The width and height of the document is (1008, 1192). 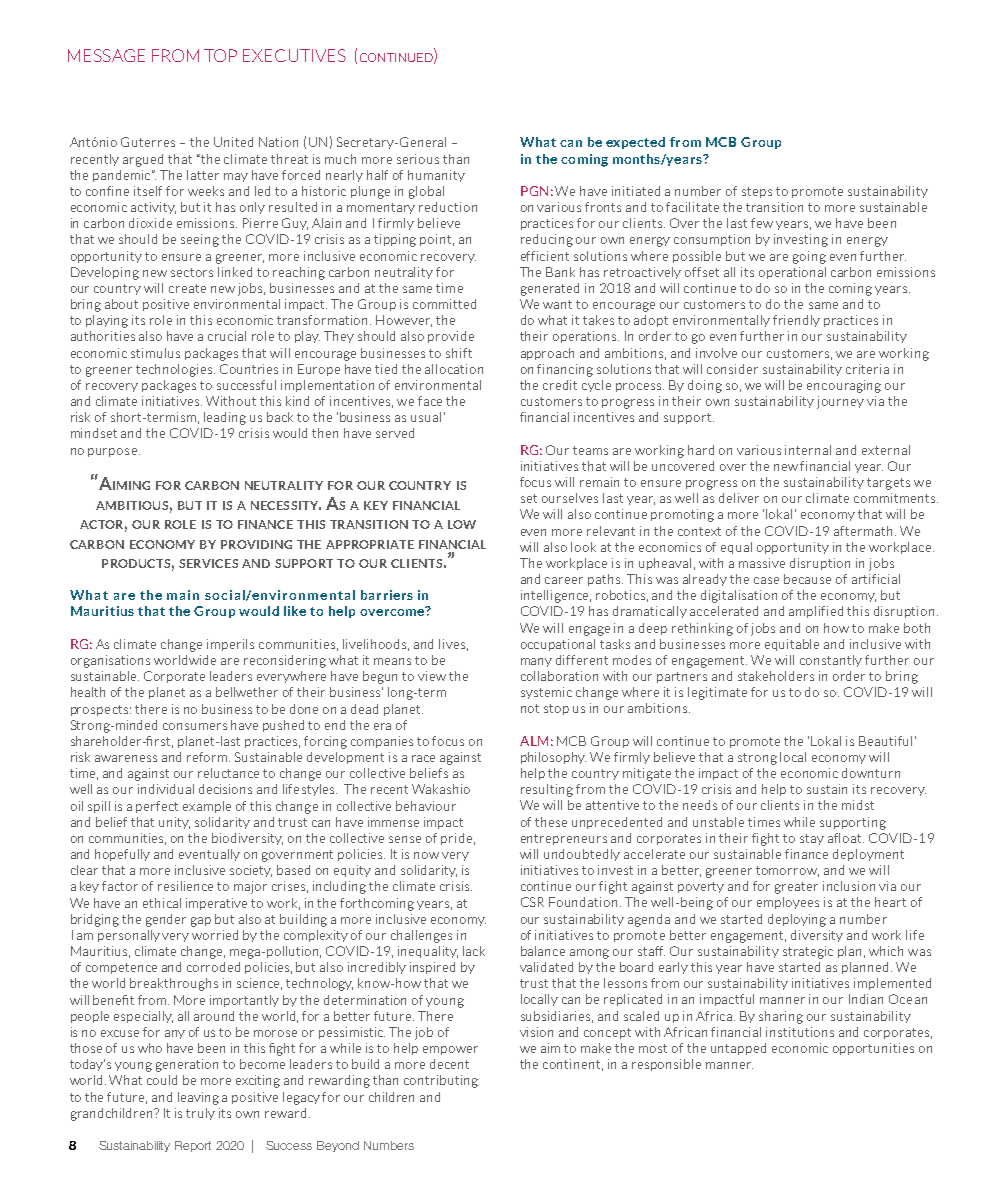 I want to click on intelligence, so click(x=556, y=596).
